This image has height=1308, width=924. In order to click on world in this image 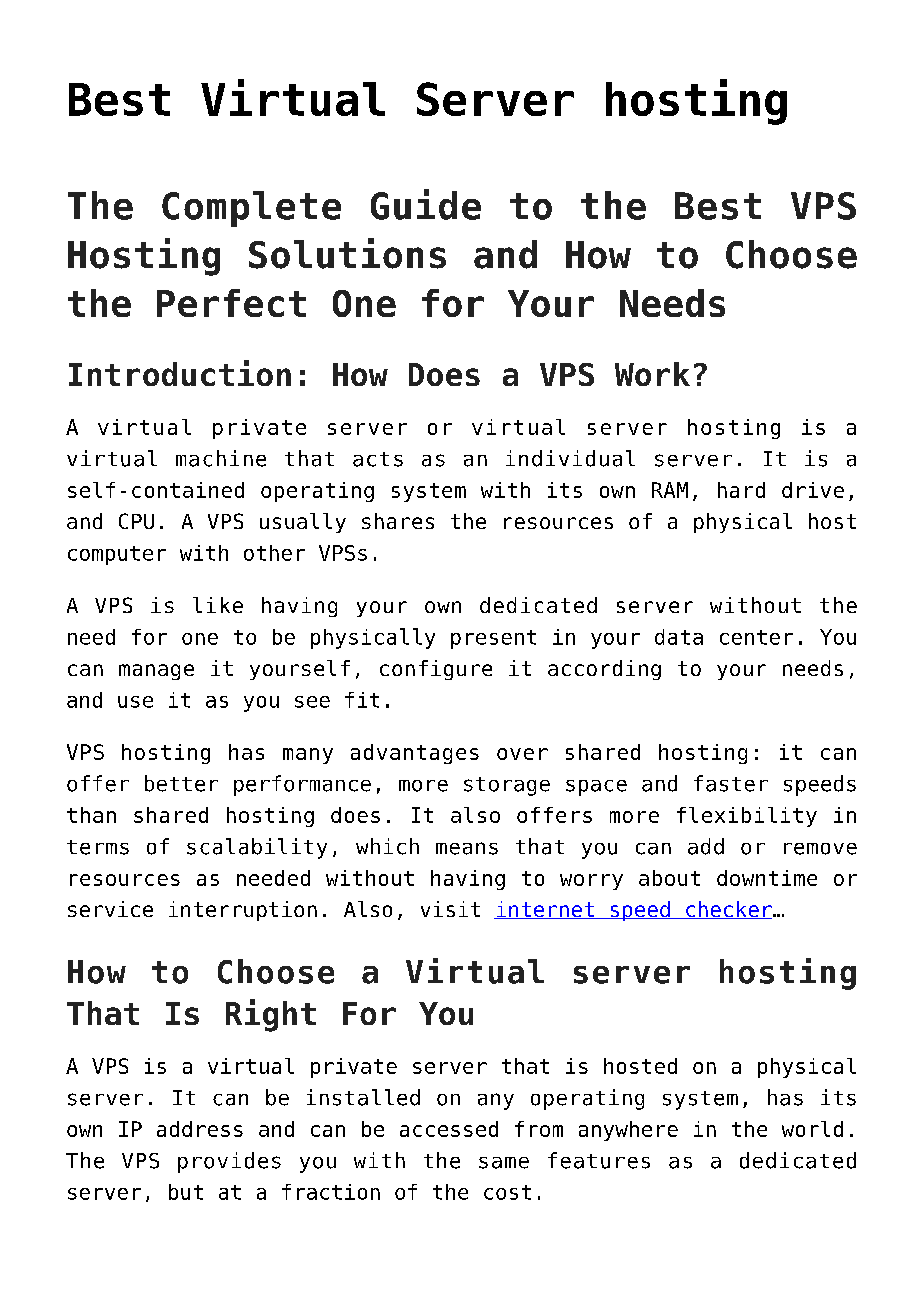, I will do `click(812, 1129)`.
